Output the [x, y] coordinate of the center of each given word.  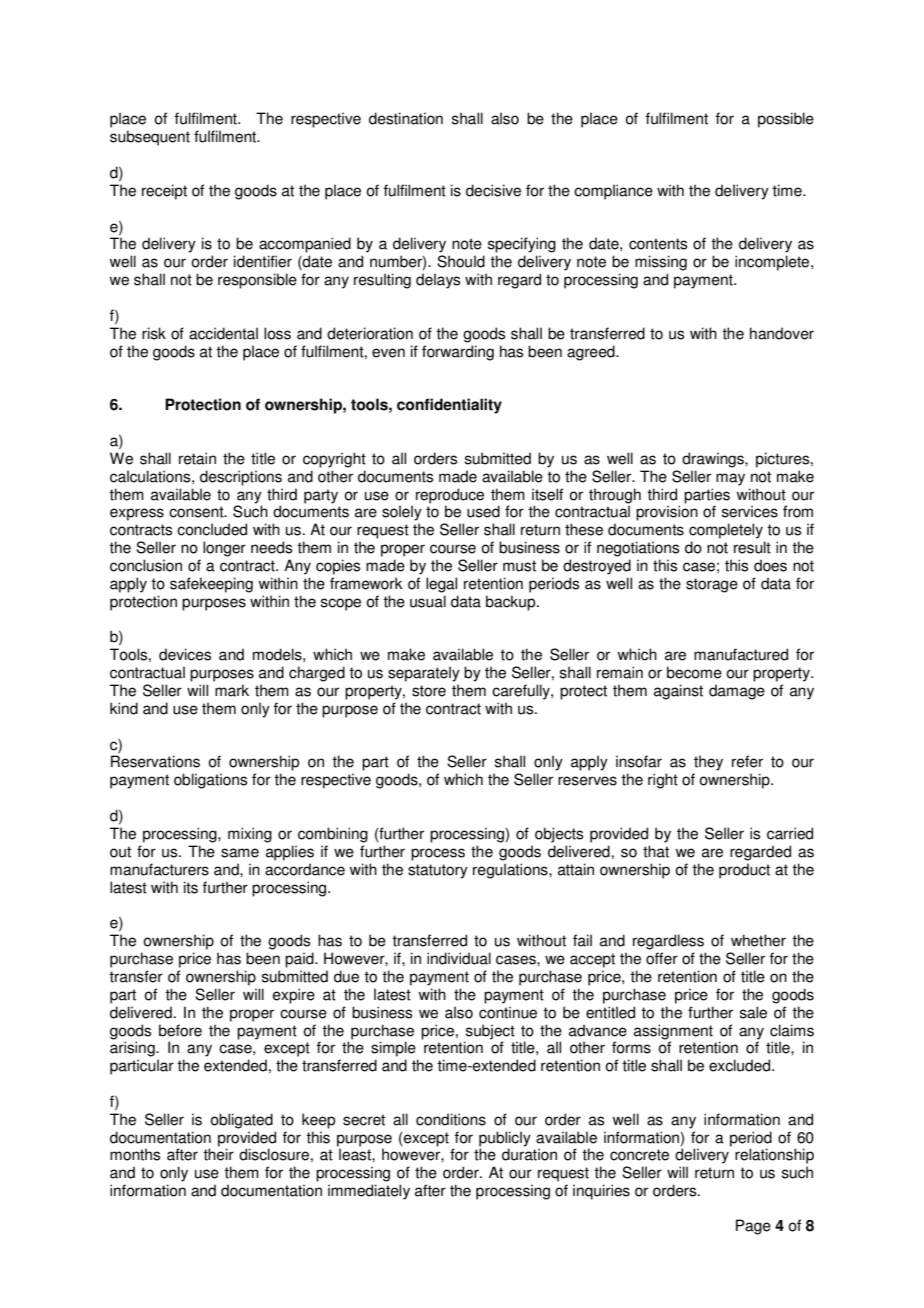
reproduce [450, 496]
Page [753, 1227]
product [744, 871]
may [730, 479]
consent [197, 512]
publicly [505, 1139]
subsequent [150, 138]
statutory [438, 871]
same [240, 853]
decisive [493, 190]
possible [786, 120]
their [218, 1154]
